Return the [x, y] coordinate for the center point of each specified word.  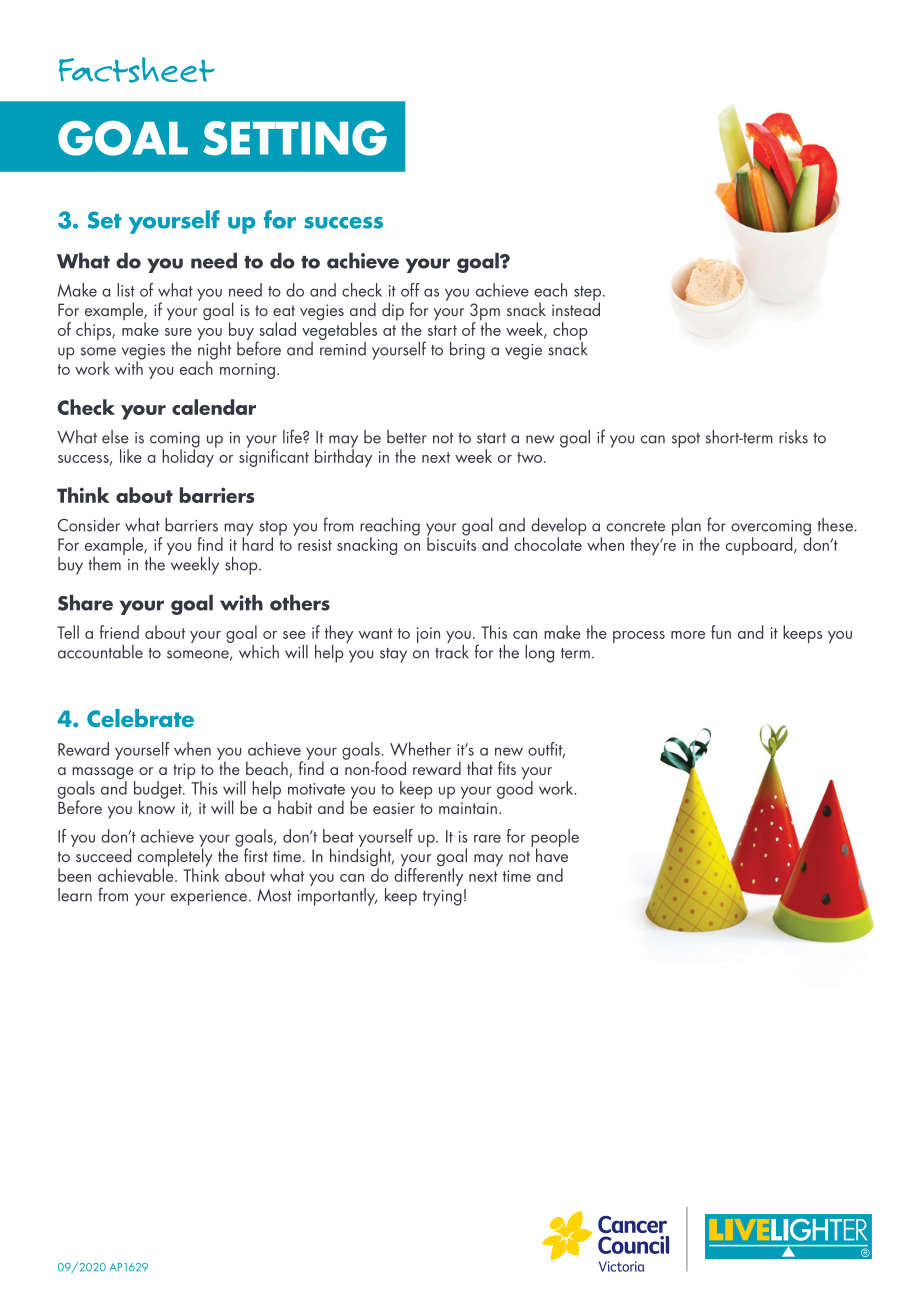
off [410, 290]
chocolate [548, 543]
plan [686, 527]
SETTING [295, 138]
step [589, 294]
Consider [89, 525]
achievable [137, 874]
